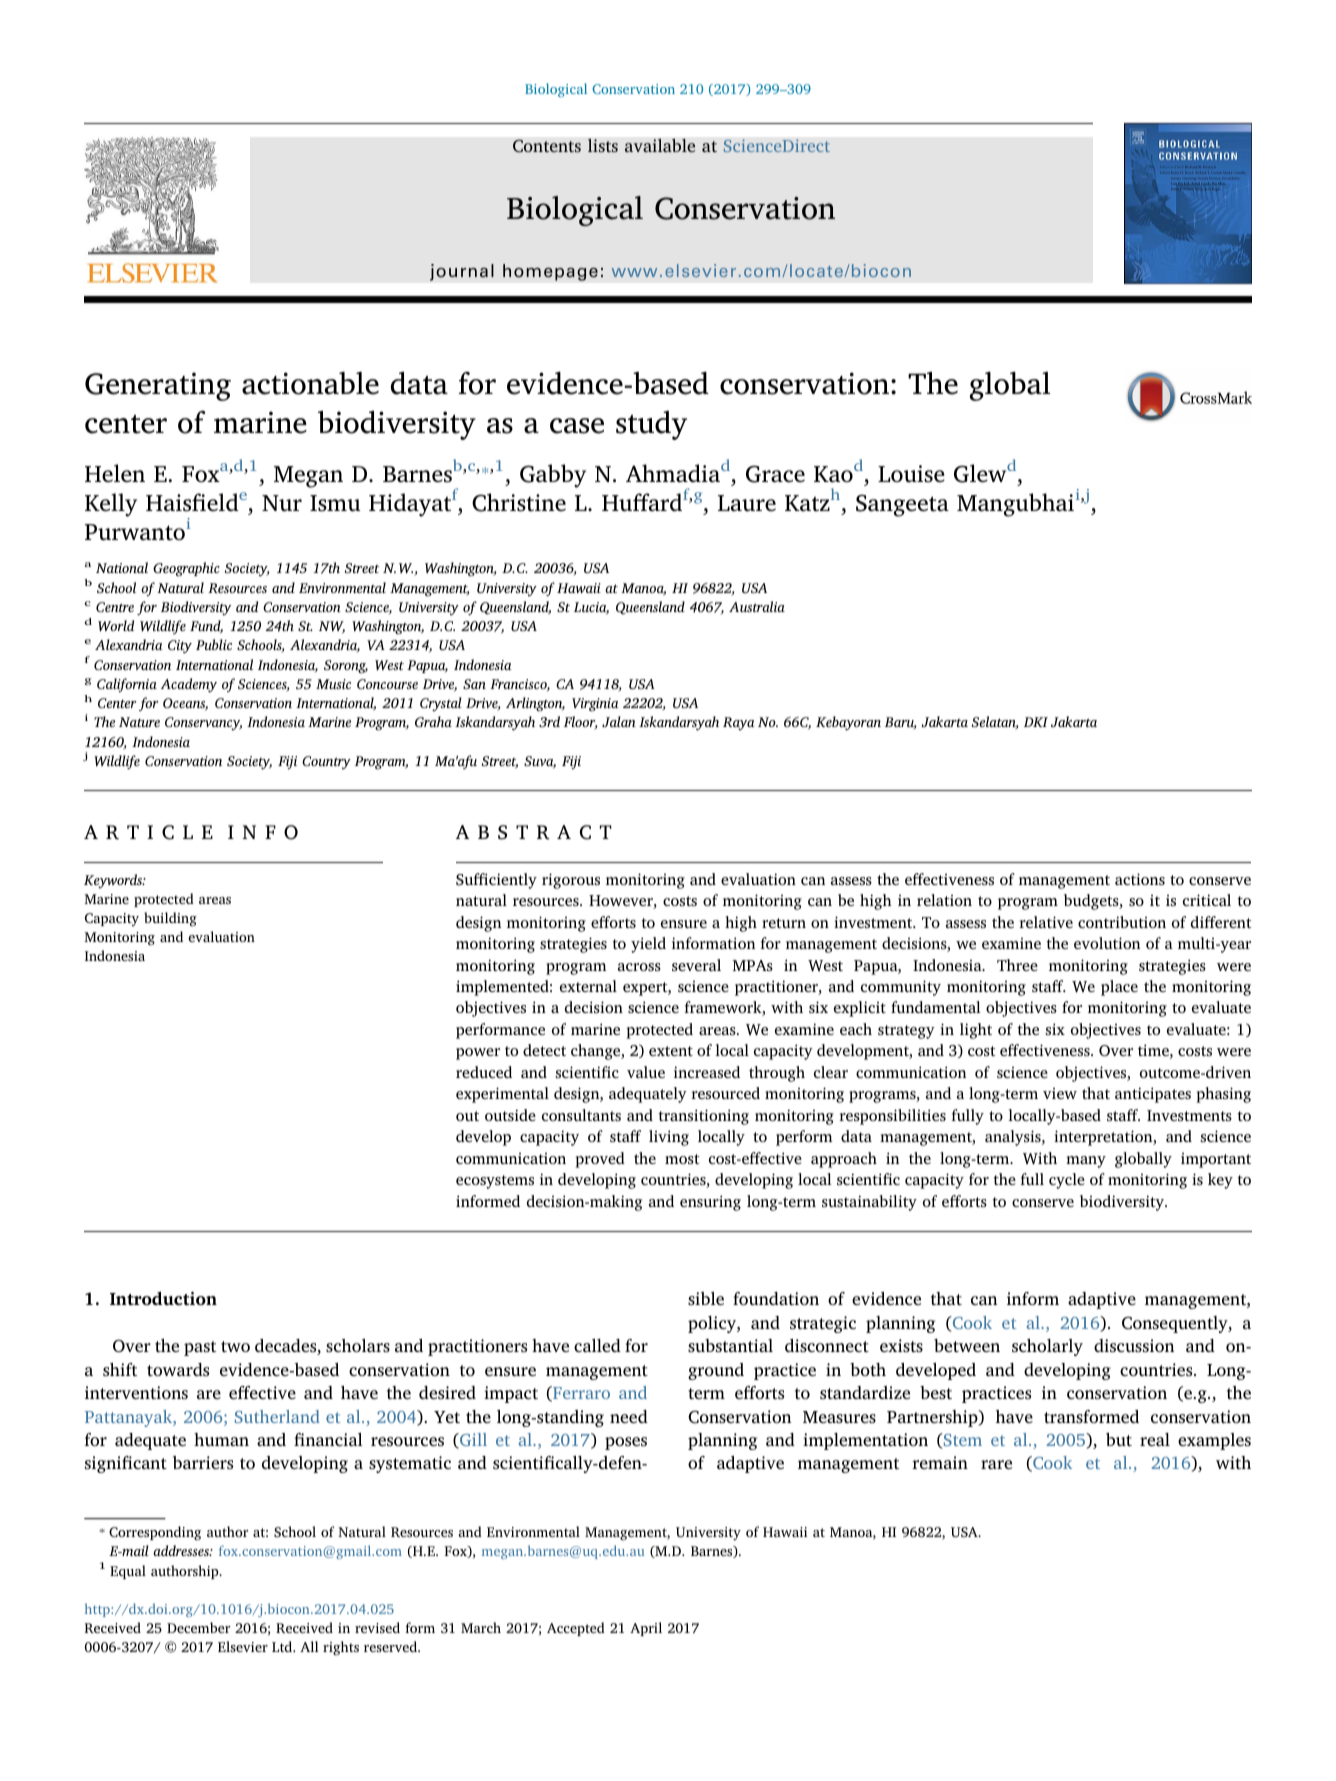 The width and height of the document is (1336, 1781). Describe the element at coordinates (901, 723) in the document. I see `Baru` at that location.
